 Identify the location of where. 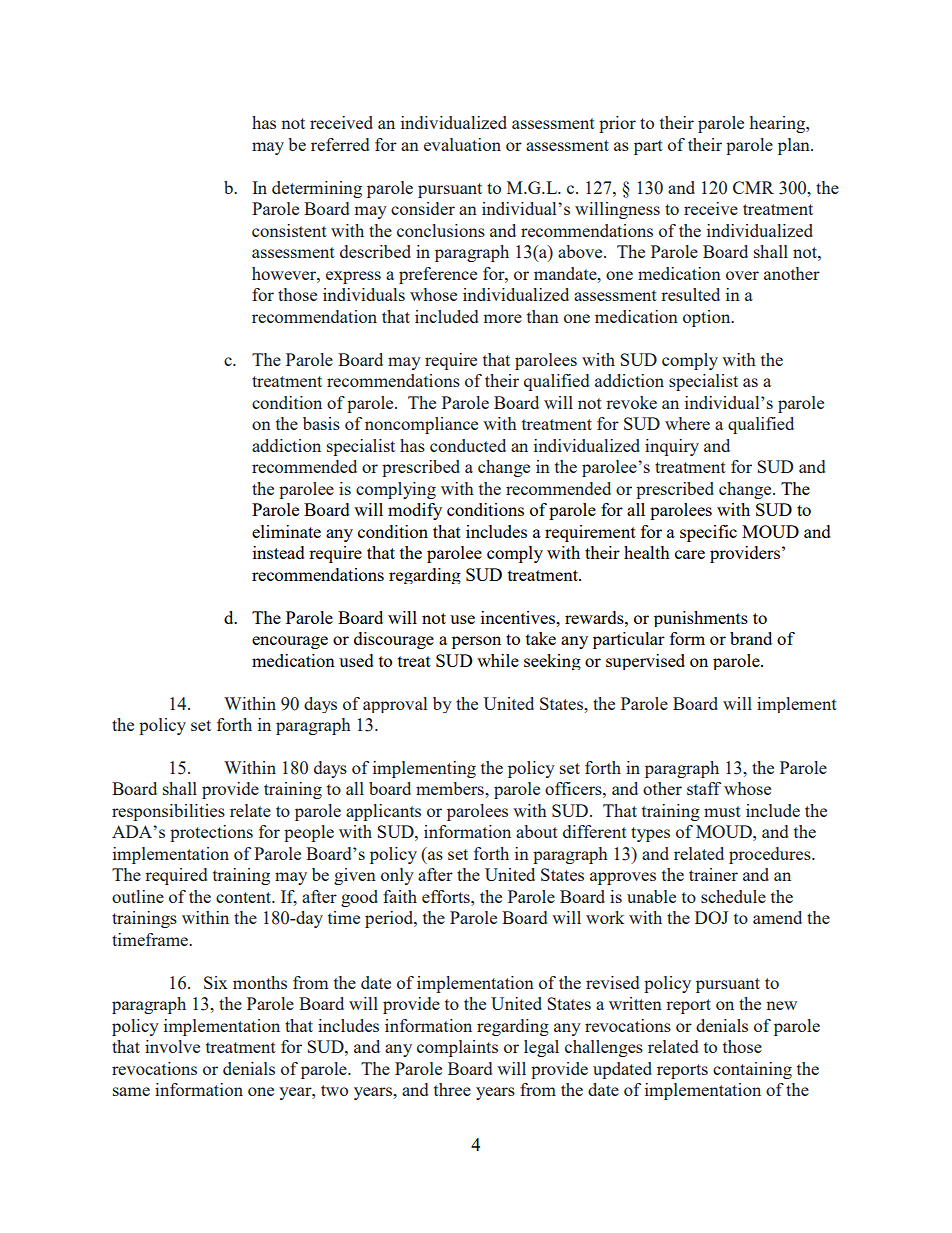
(687, 423).
